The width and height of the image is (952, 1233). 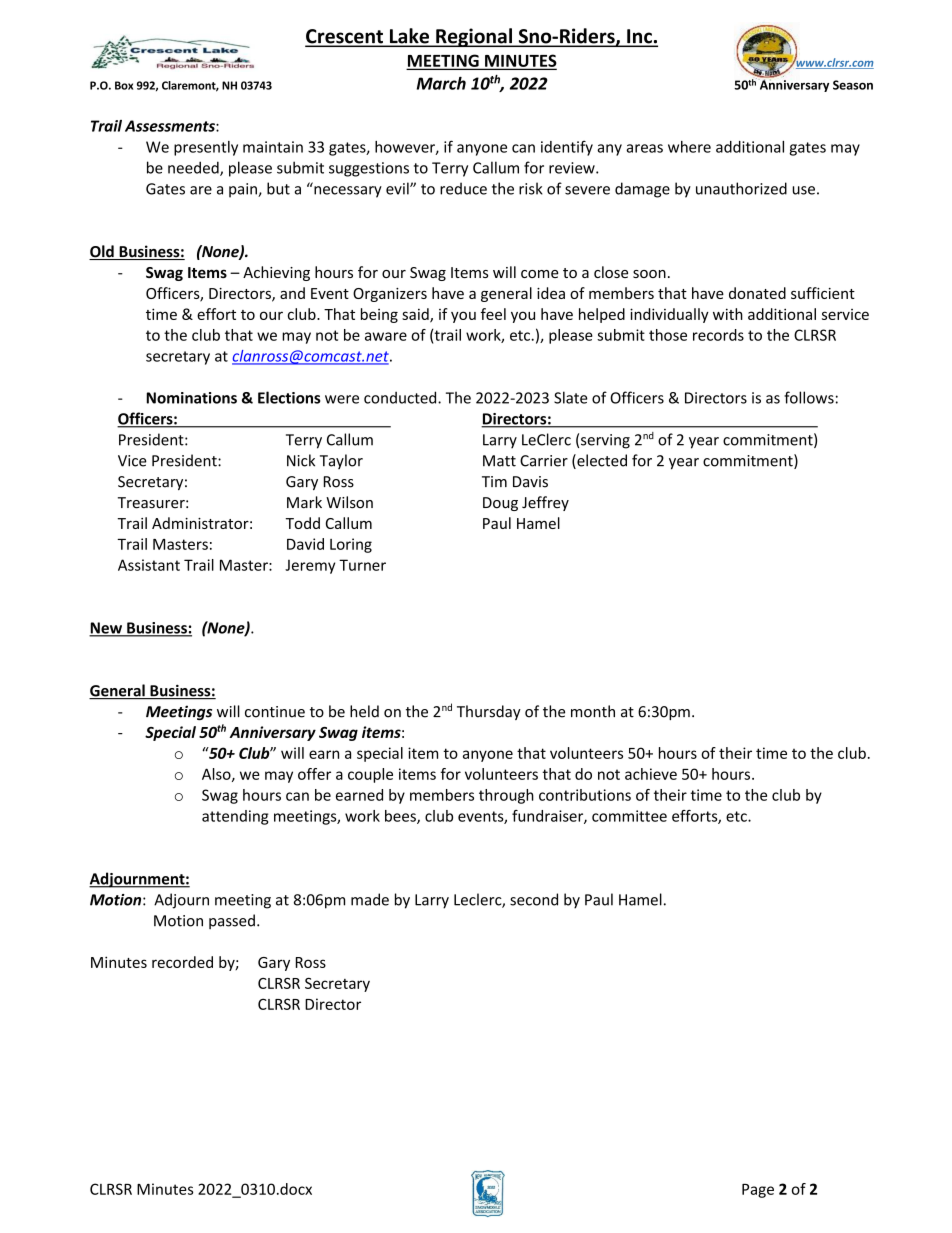 I want to click on Page, so click(x=758, y=1191).
